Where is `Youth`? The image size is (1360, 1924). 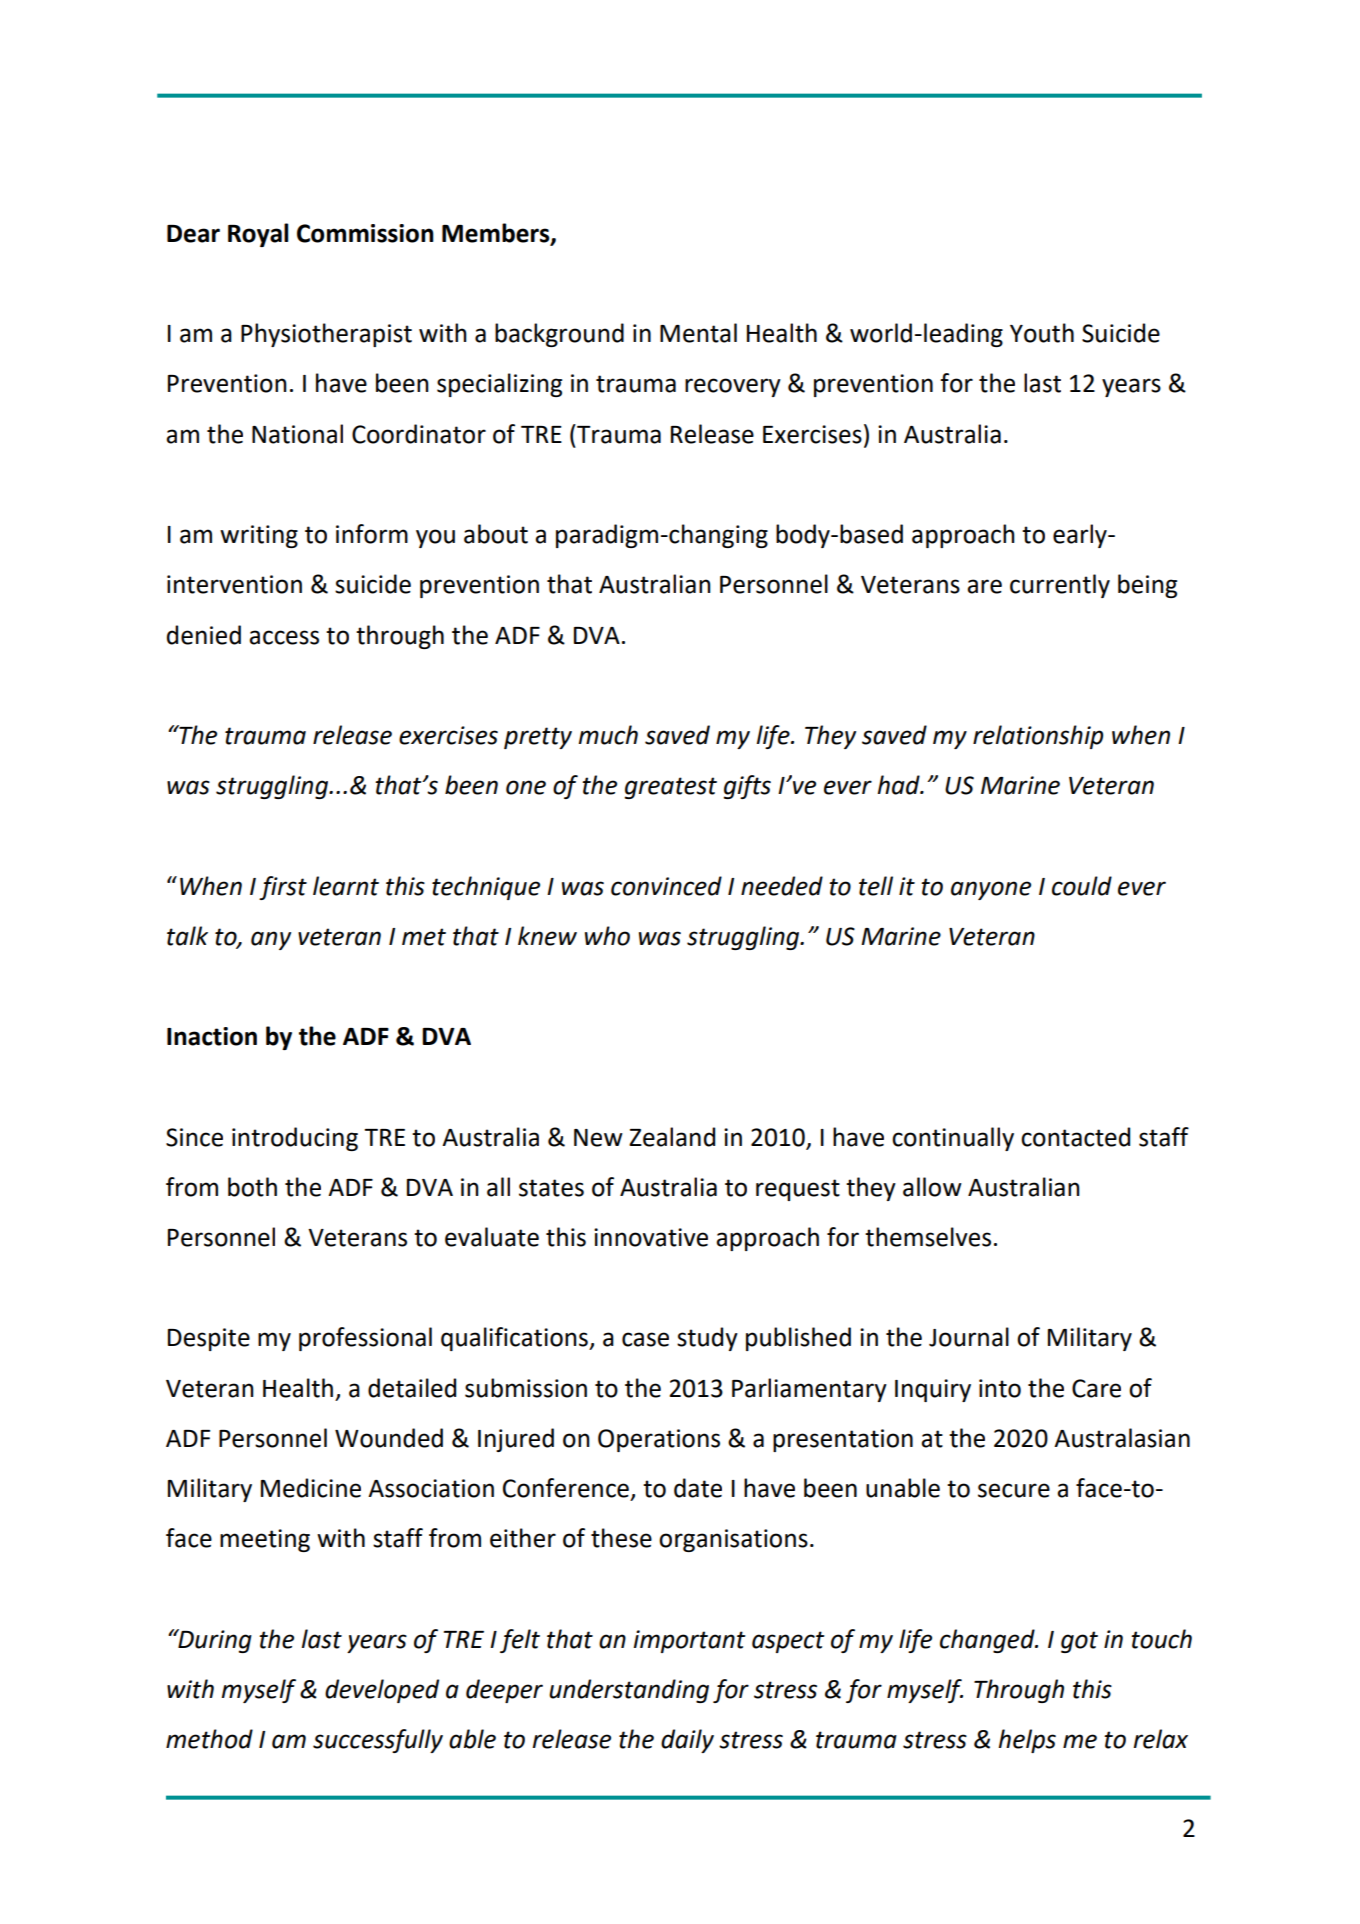
Youth is located at coordinates (1042, 333).
